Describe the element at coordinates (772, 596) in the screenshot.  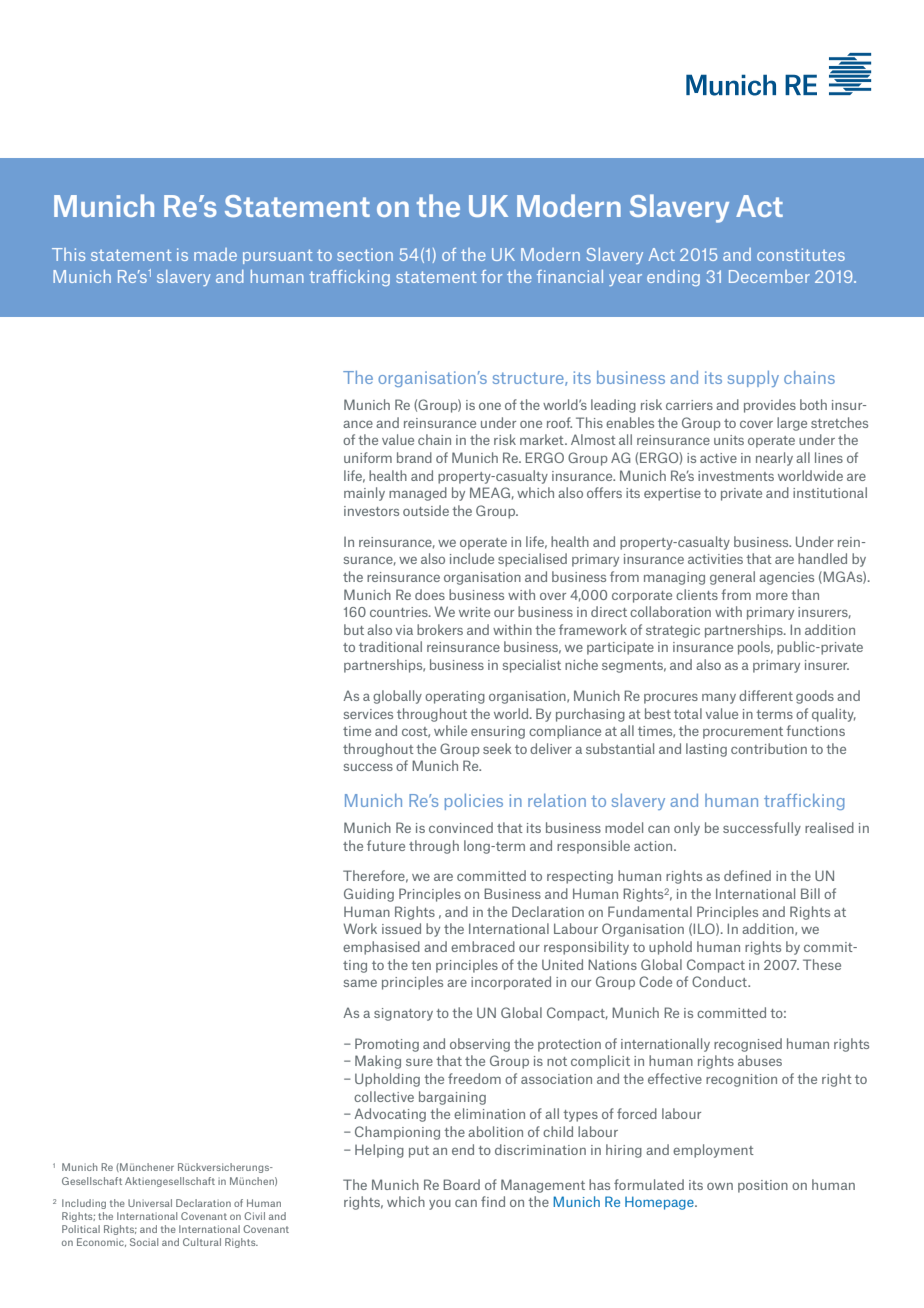
I see `more` at that location.
